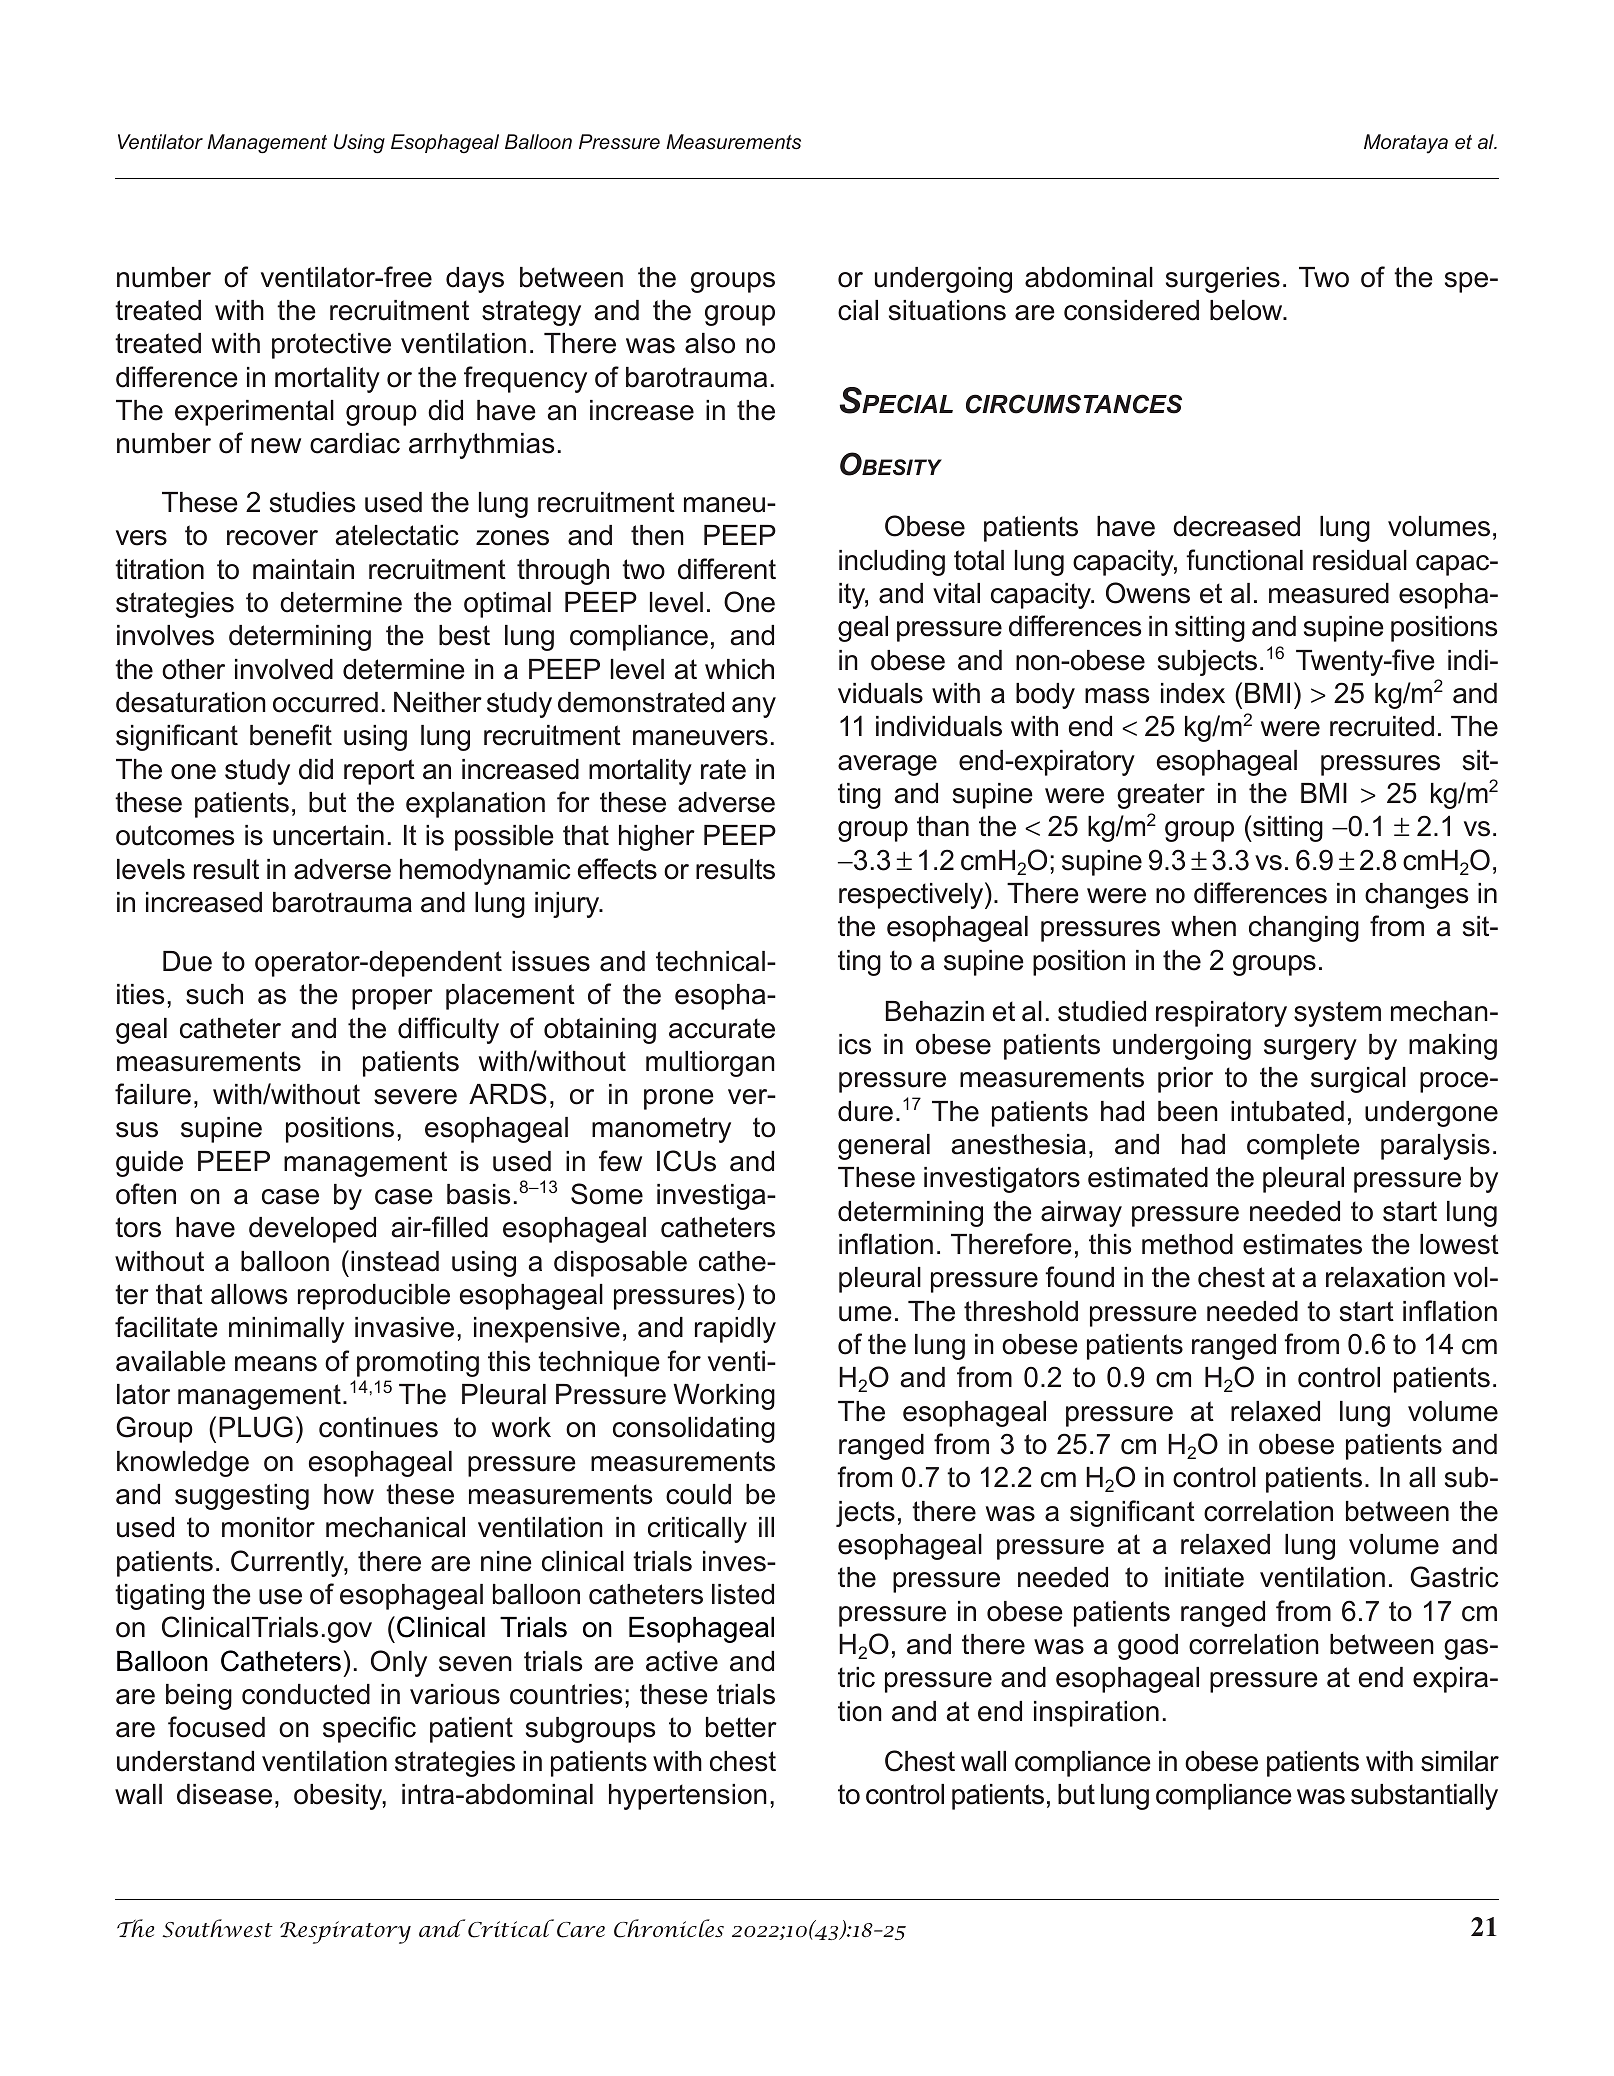 The image size is (1614, 2076). What do you see at coordinates (291, 735) in the screenshot?
I see `benefit` at bounding box center [291, 735].
